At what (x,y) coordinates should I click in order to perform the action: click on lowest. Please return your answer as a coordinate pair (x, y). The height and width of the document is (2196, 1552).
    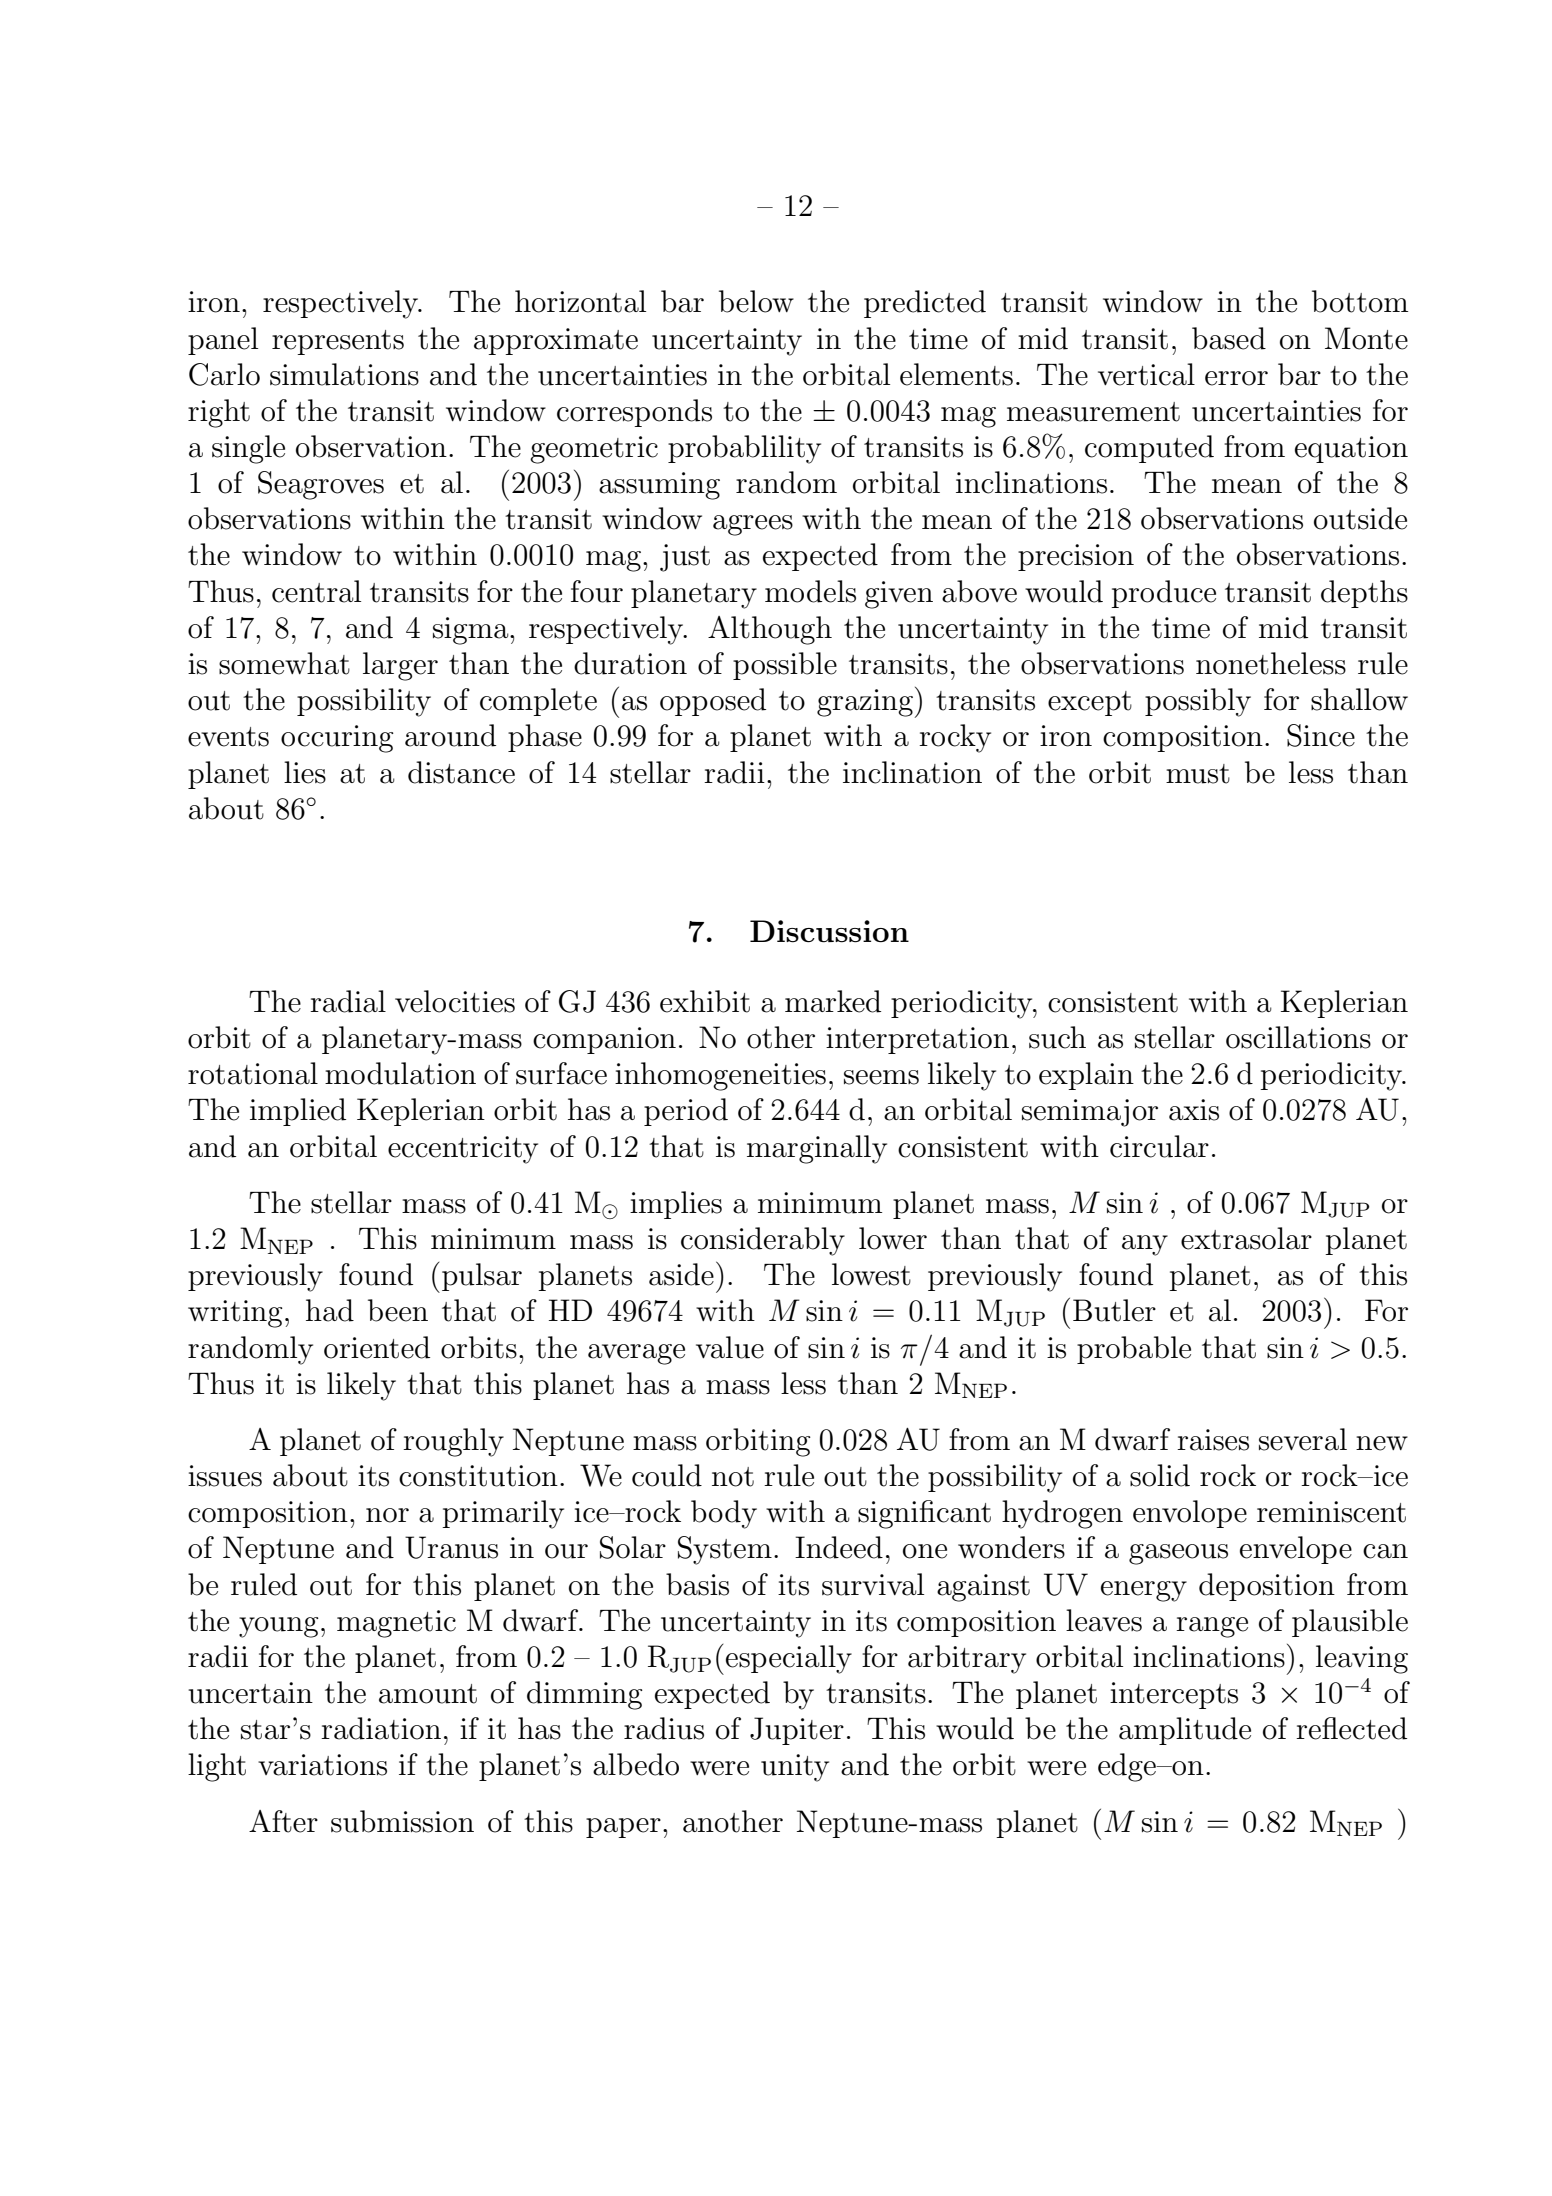
    Looking at the image, I should click on (871, 1274).
